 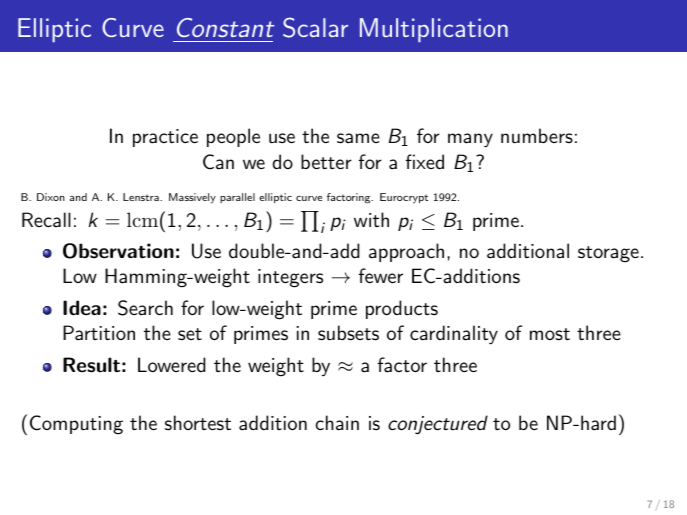 What do you see at coordinates (226, 27) in the document?
I see `Constant` at bounding box center [226, 27].
